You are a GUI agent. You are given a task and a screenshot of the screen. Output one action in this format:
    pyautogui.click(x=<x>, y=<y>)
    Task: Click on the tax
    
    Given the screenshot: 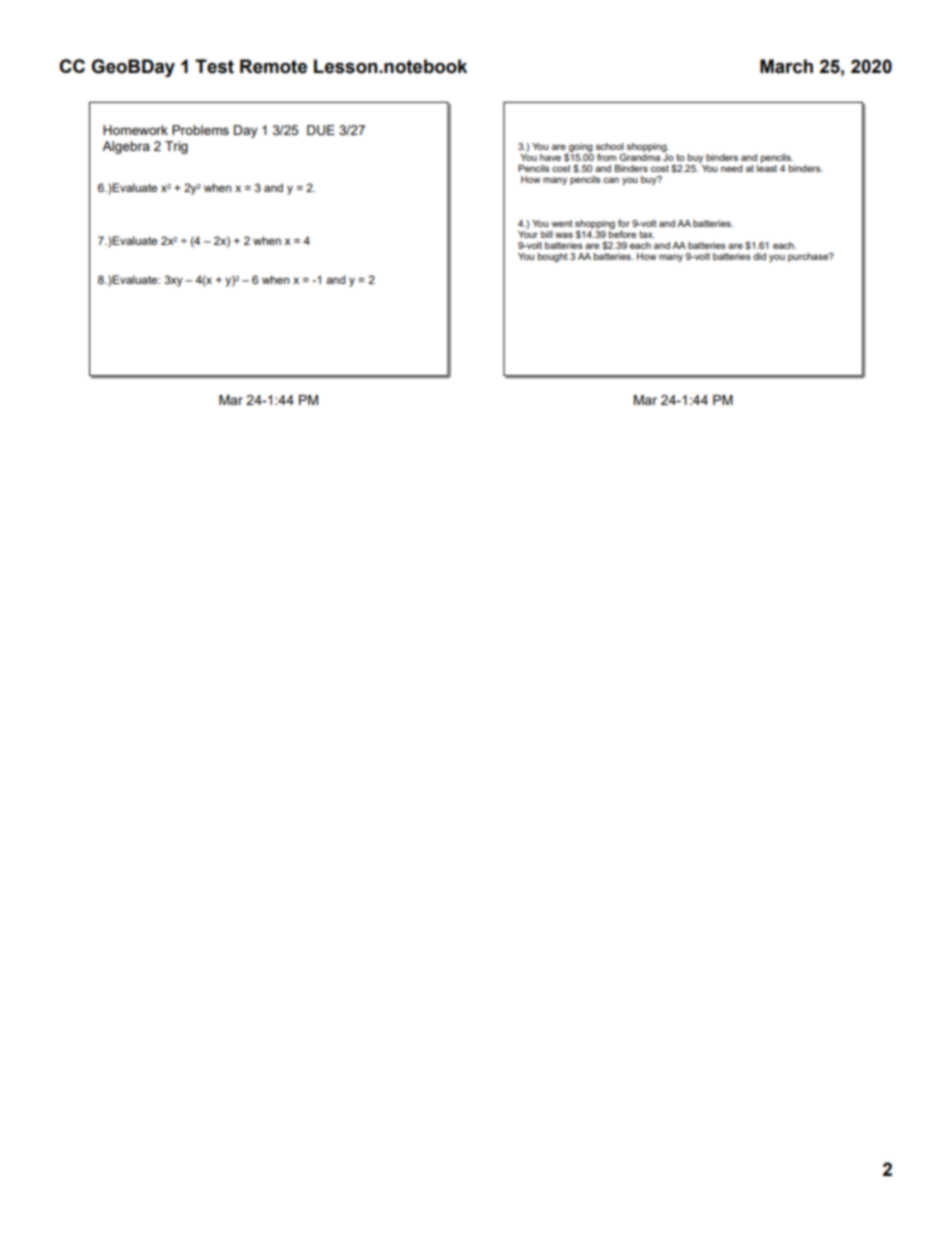 What is the action you would take?
    pyautogui.click(x=647, y=234)
